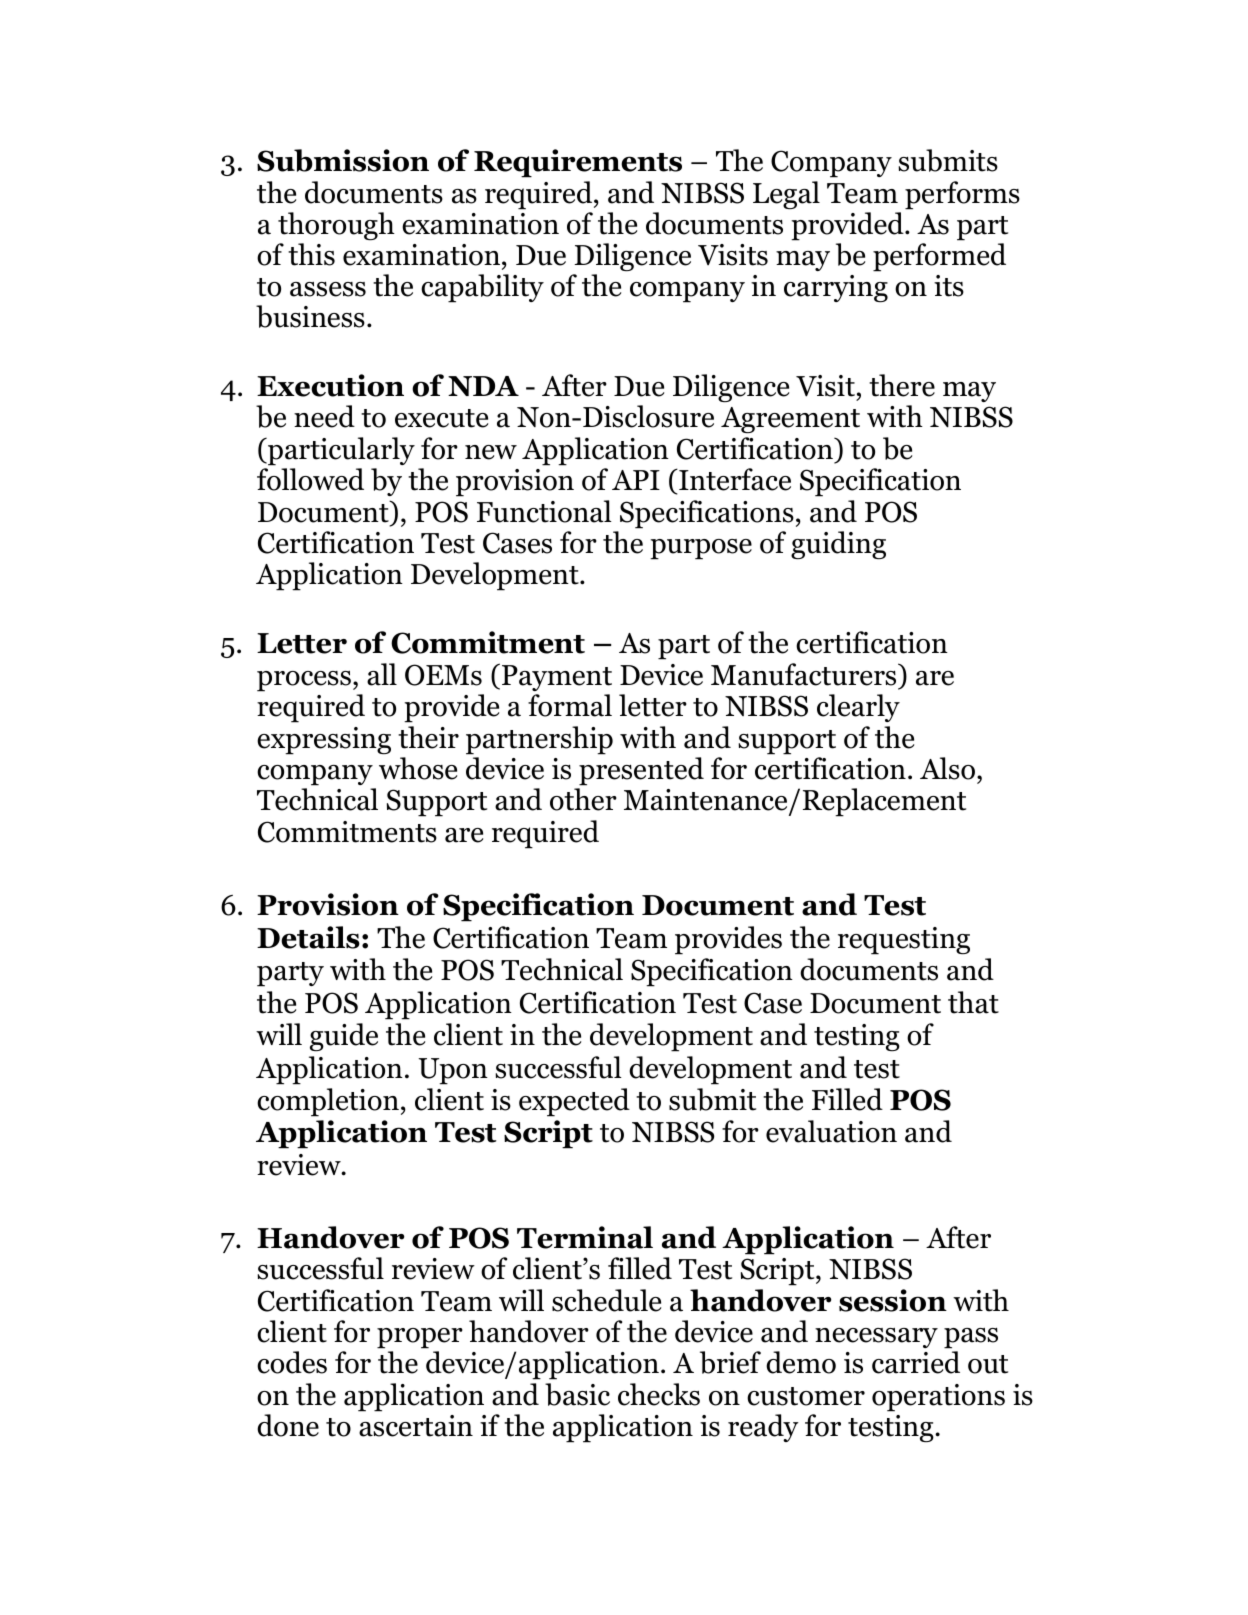 The width and height of the screenshot is (1248, 1615). Describe the element at coordinates (831, 1131) in the screenshot. I see `evaluation` at that location.
